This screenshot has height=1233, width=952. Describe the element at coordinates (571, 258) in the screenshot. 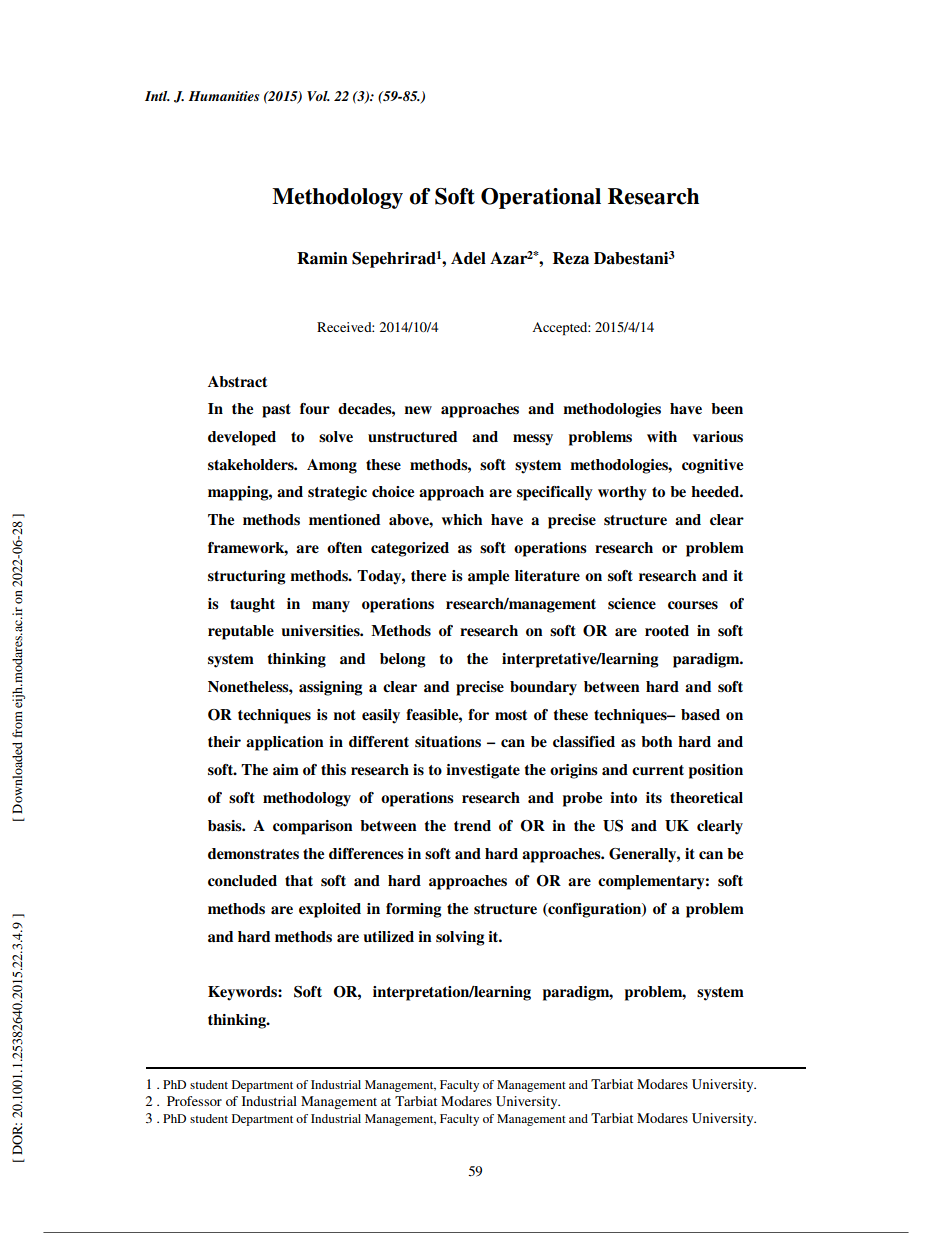

I see `Reza` at that location.
